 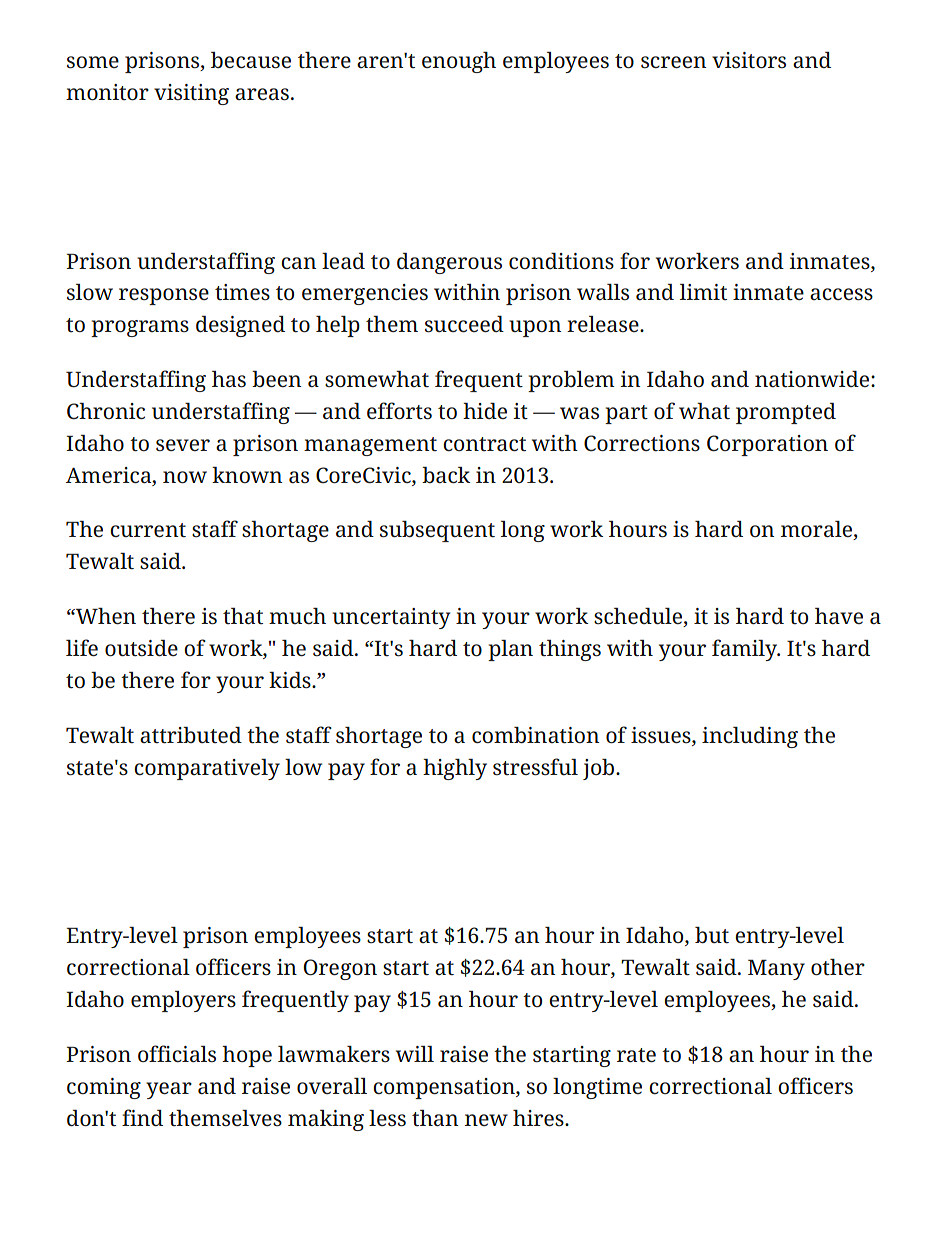 I want to click on rate, so click(x=636, y=1055).
